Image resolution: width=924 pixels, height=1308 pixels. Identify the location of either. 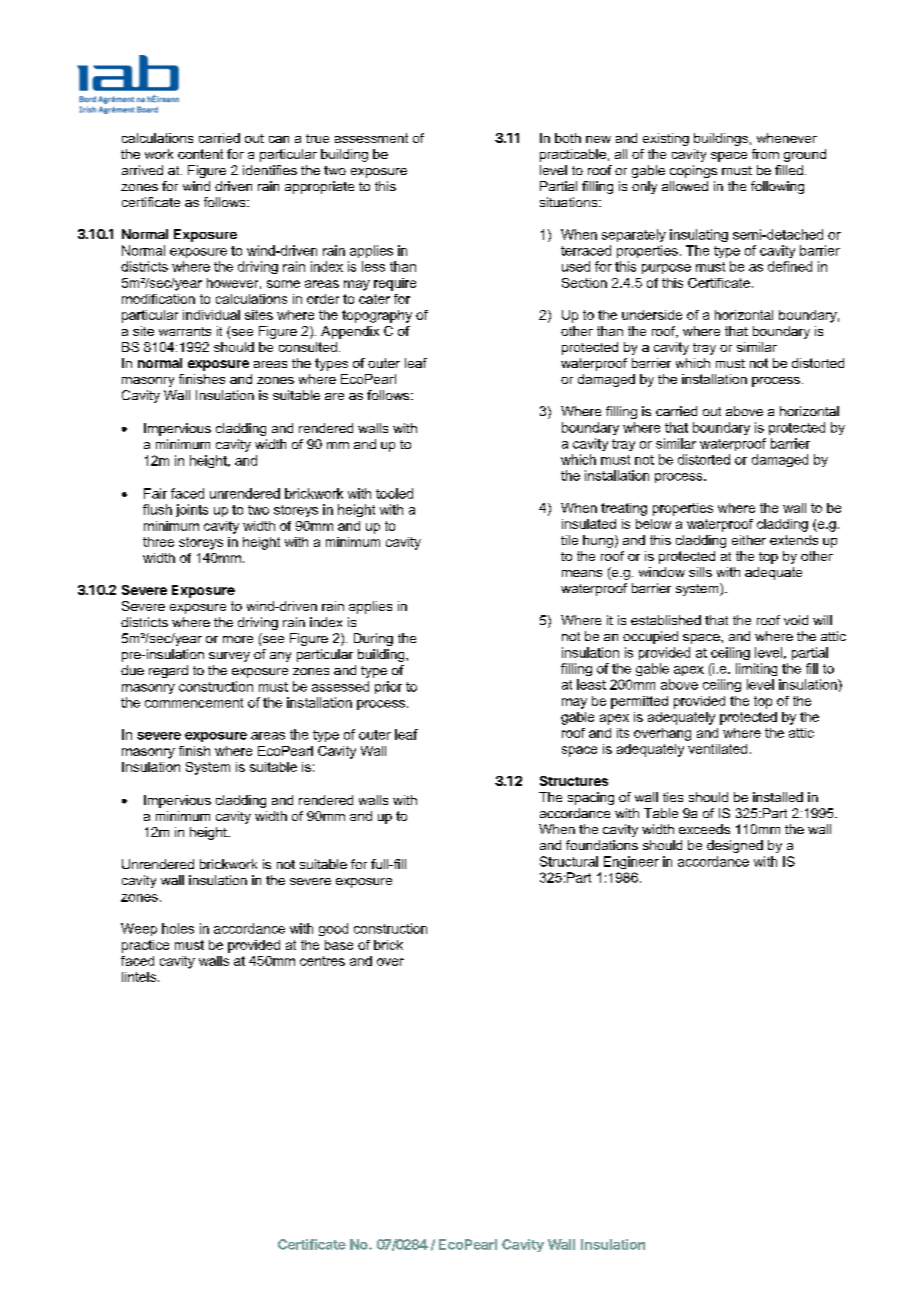
(749, 540).
